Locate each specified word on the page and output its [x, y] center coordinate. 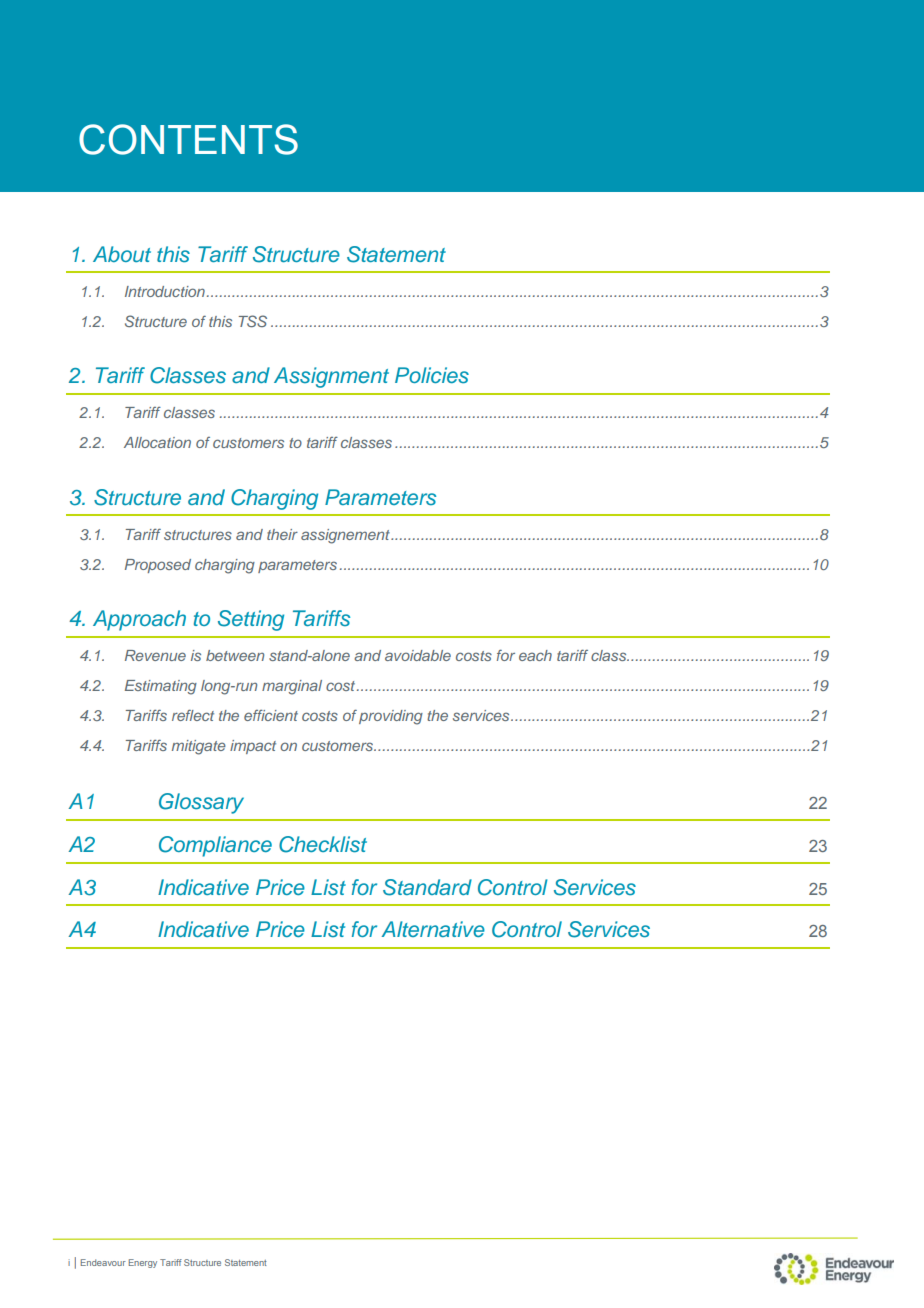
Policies [432, 375]
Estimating [161, 687]
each [535, 655]
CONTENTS [188, 139]
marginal [292, 687]
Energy [143, 1263]
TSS [253, 321]
